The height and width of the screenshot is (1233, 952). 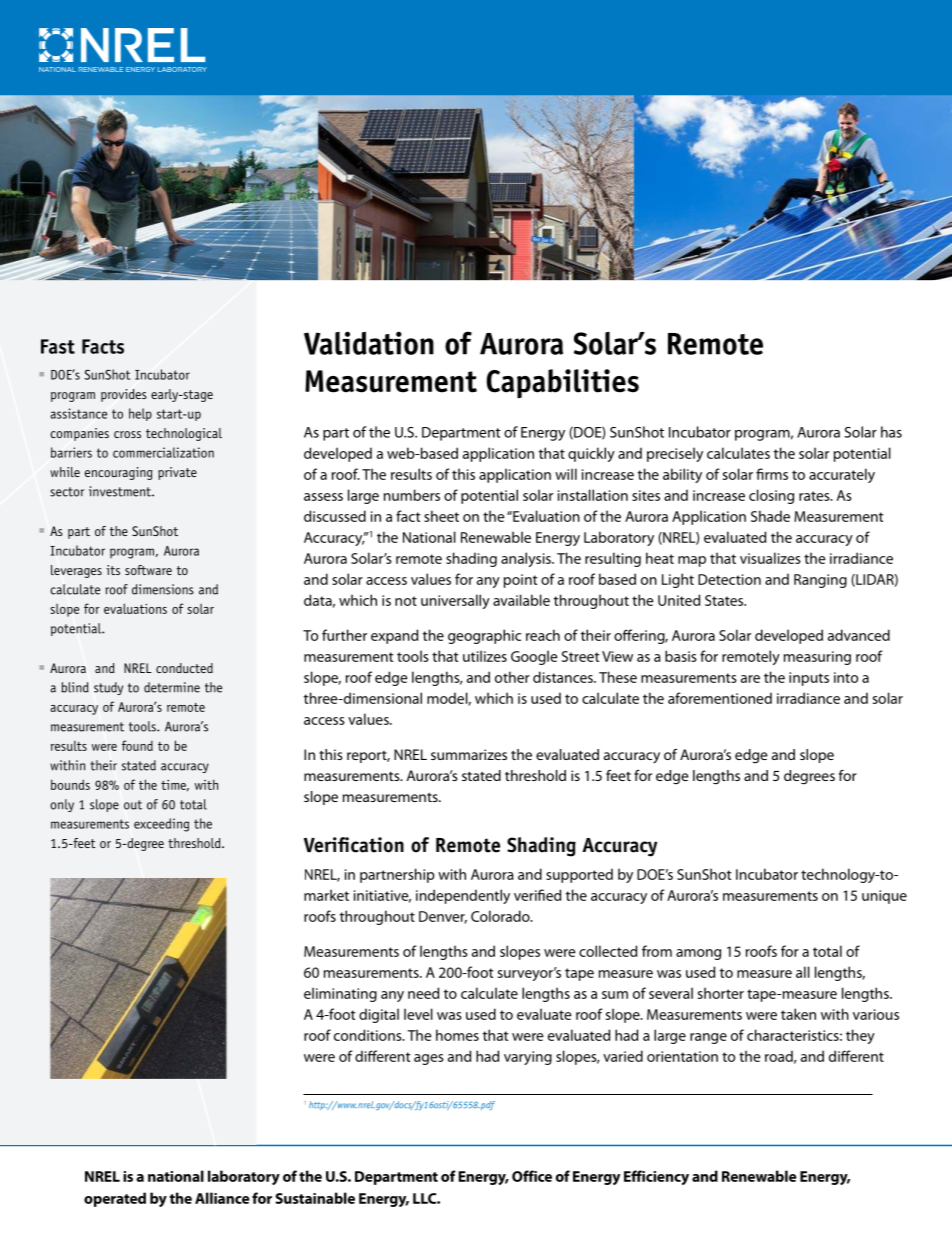 I want to click on software, so click(x=148, y=570).
